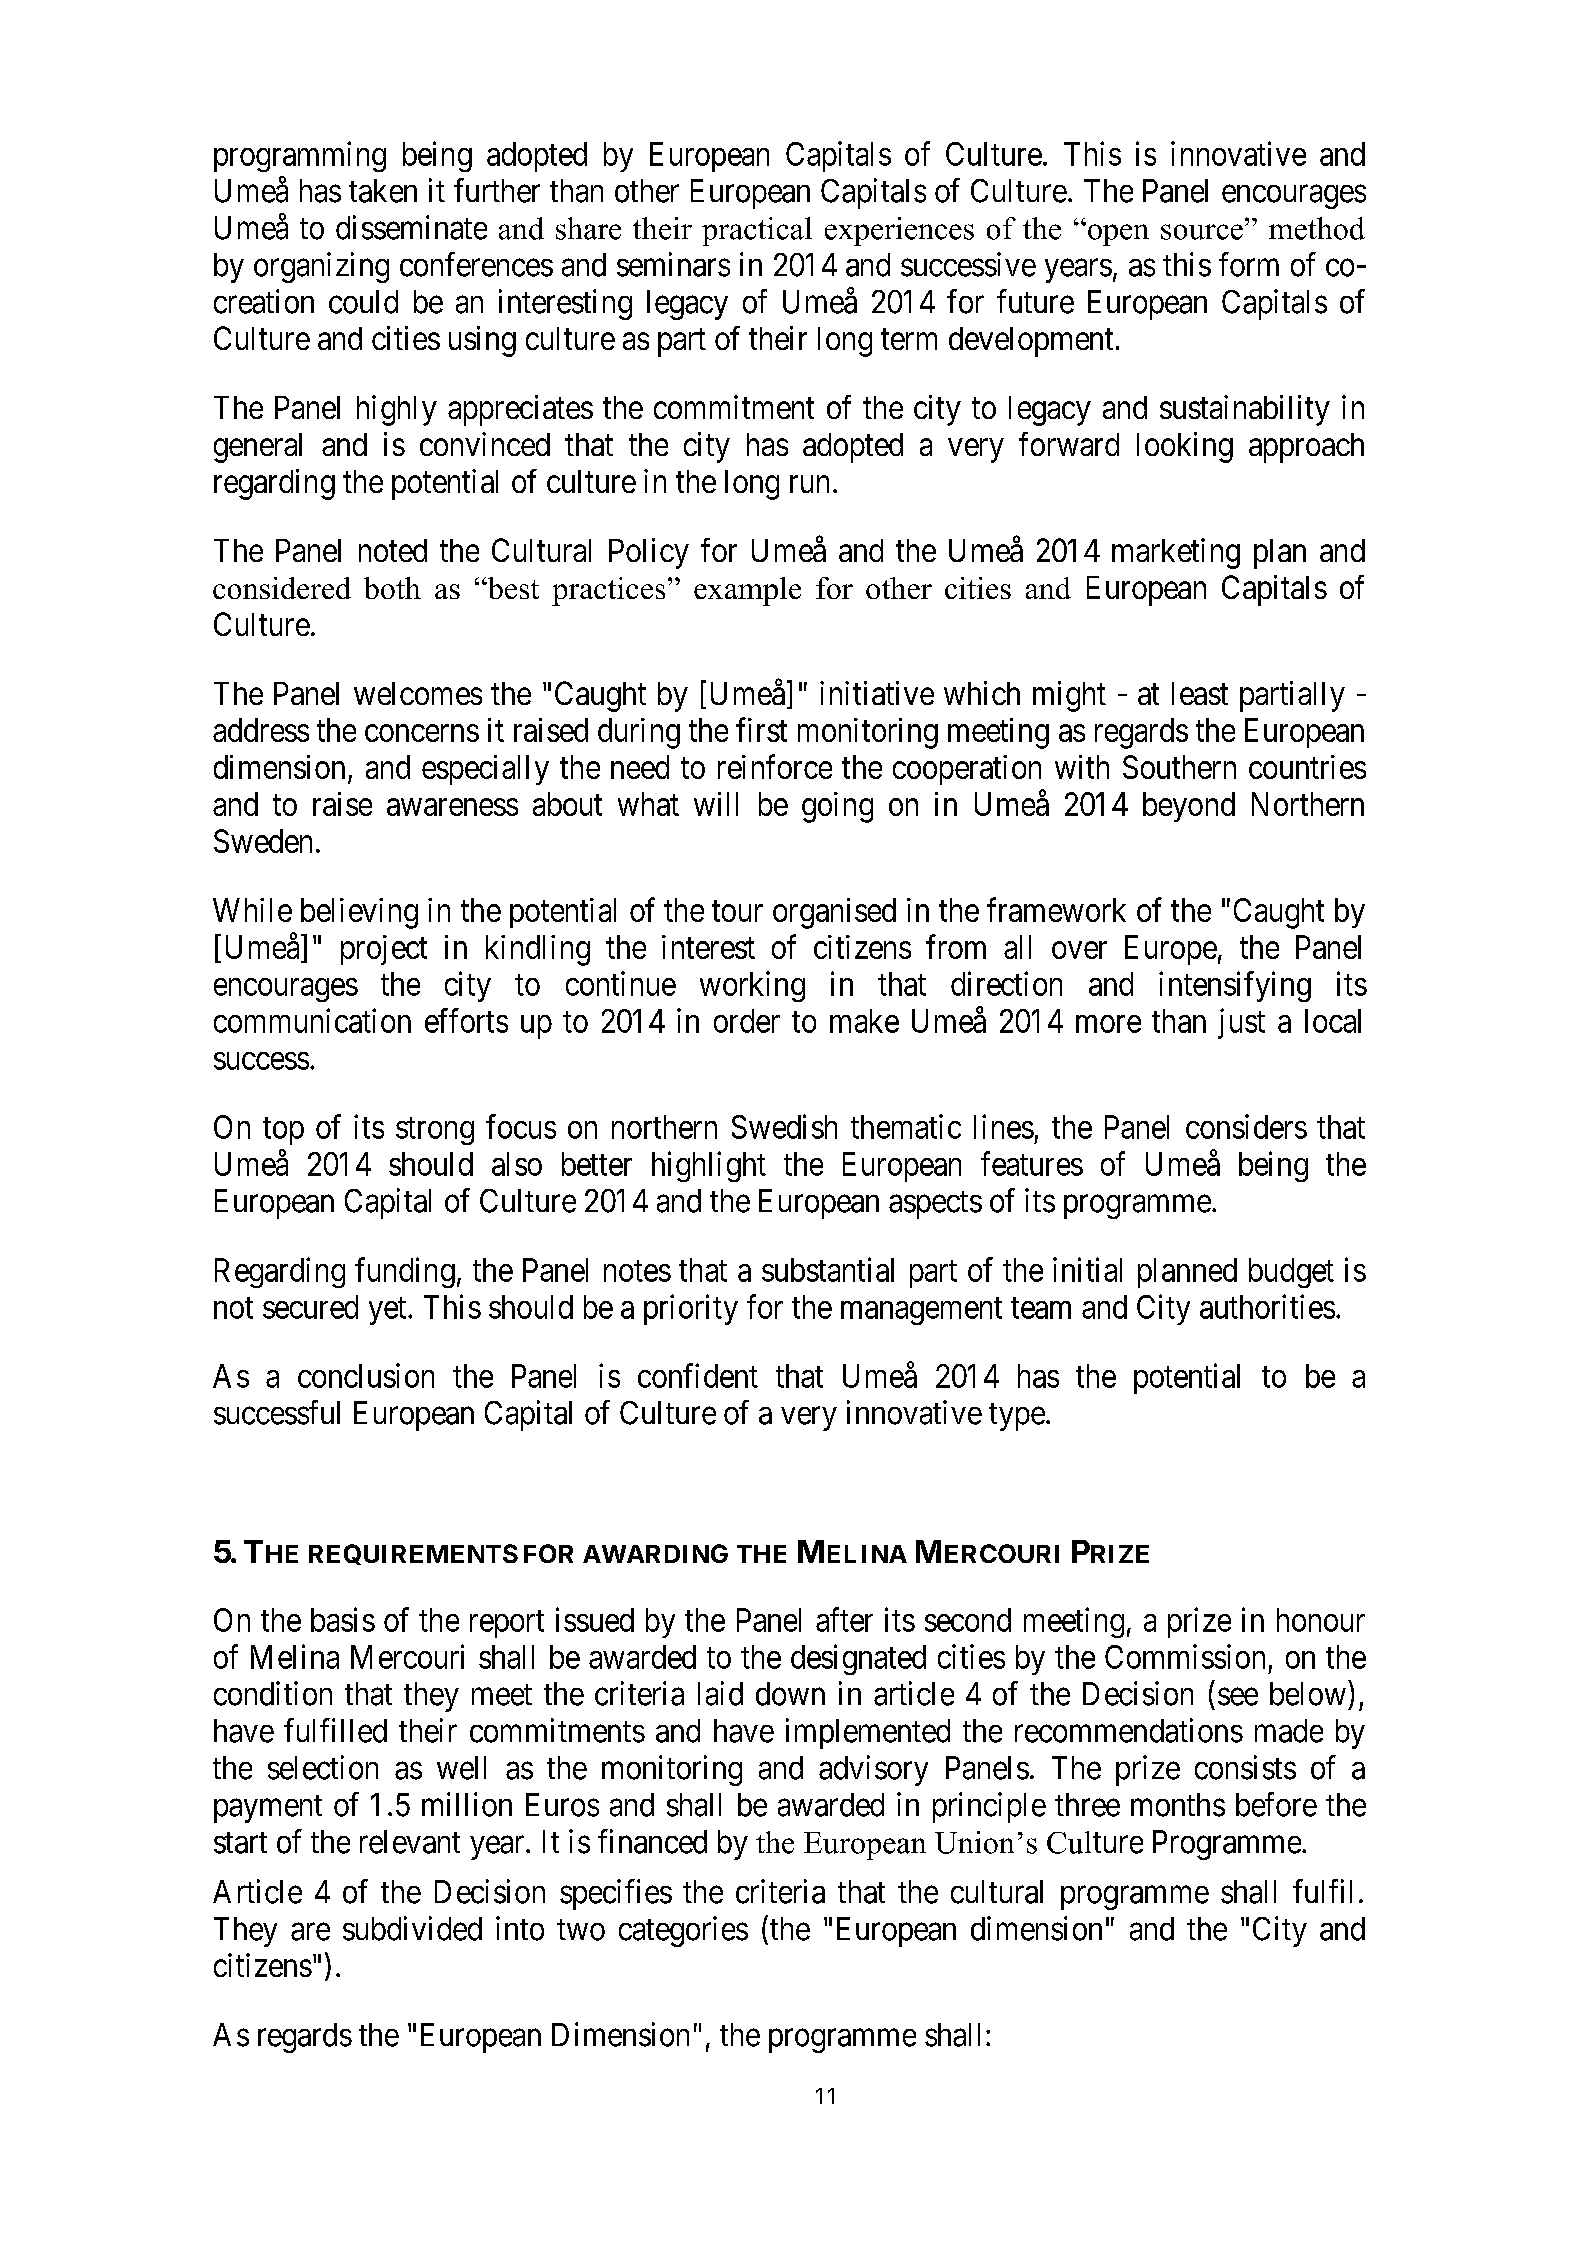 The image size is (1593, 2253). Describe the element at coordinates (1276, 1804) in the document. I see `before` at that location.
